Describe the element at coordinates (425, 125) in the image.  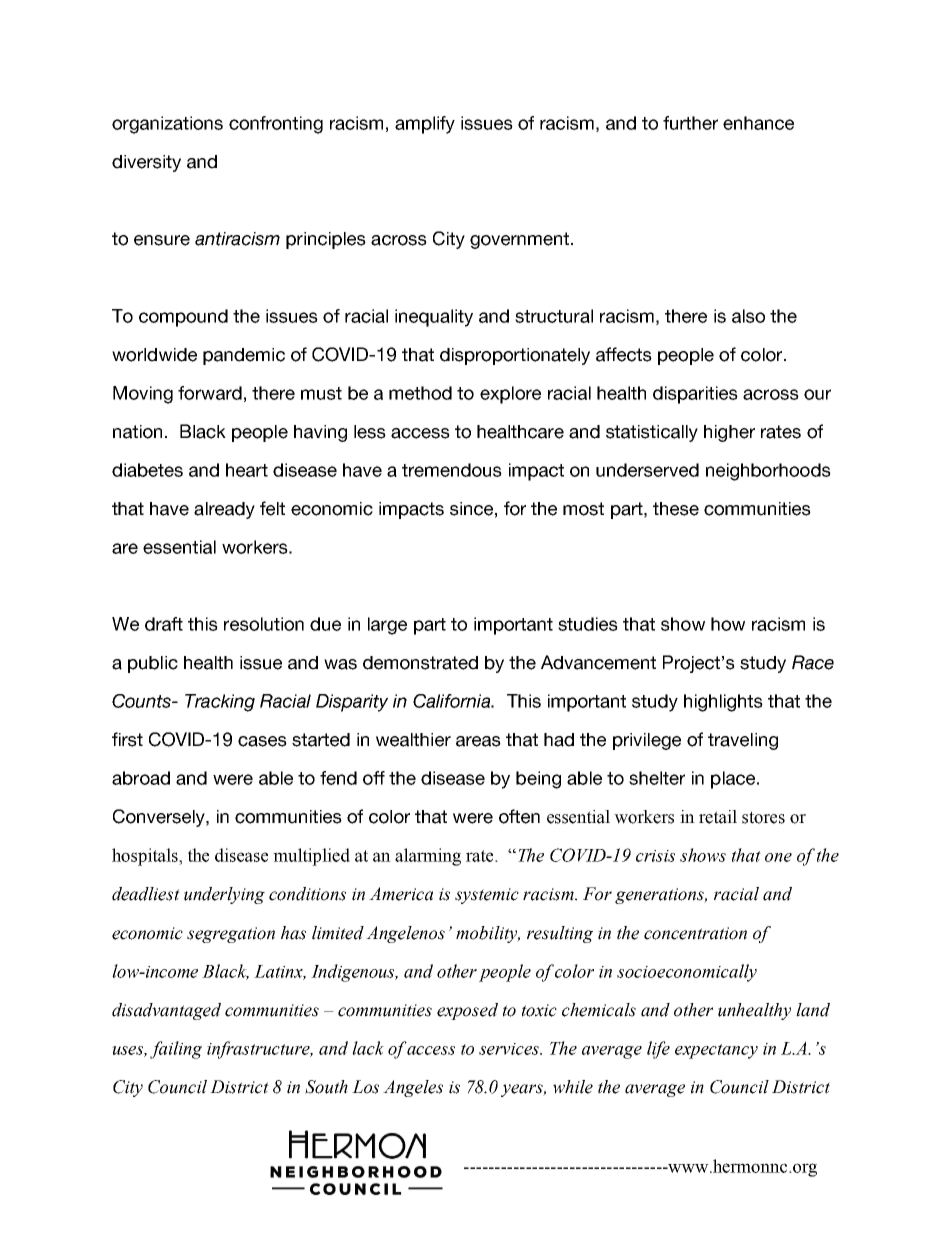
I see `amplify` at that location.
